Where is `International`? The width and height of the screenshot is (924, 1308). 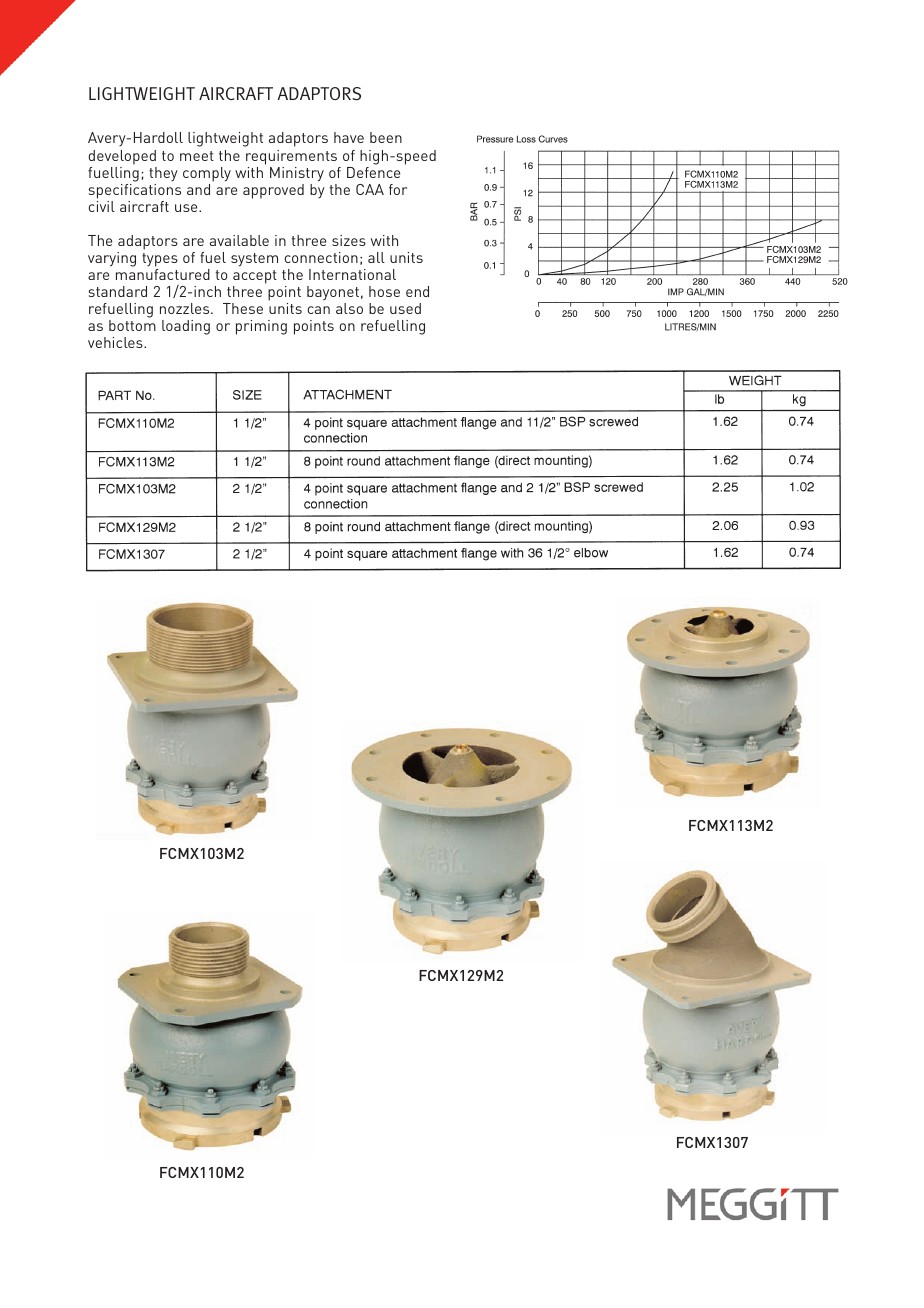 International is located at coordinates (352, 274).
